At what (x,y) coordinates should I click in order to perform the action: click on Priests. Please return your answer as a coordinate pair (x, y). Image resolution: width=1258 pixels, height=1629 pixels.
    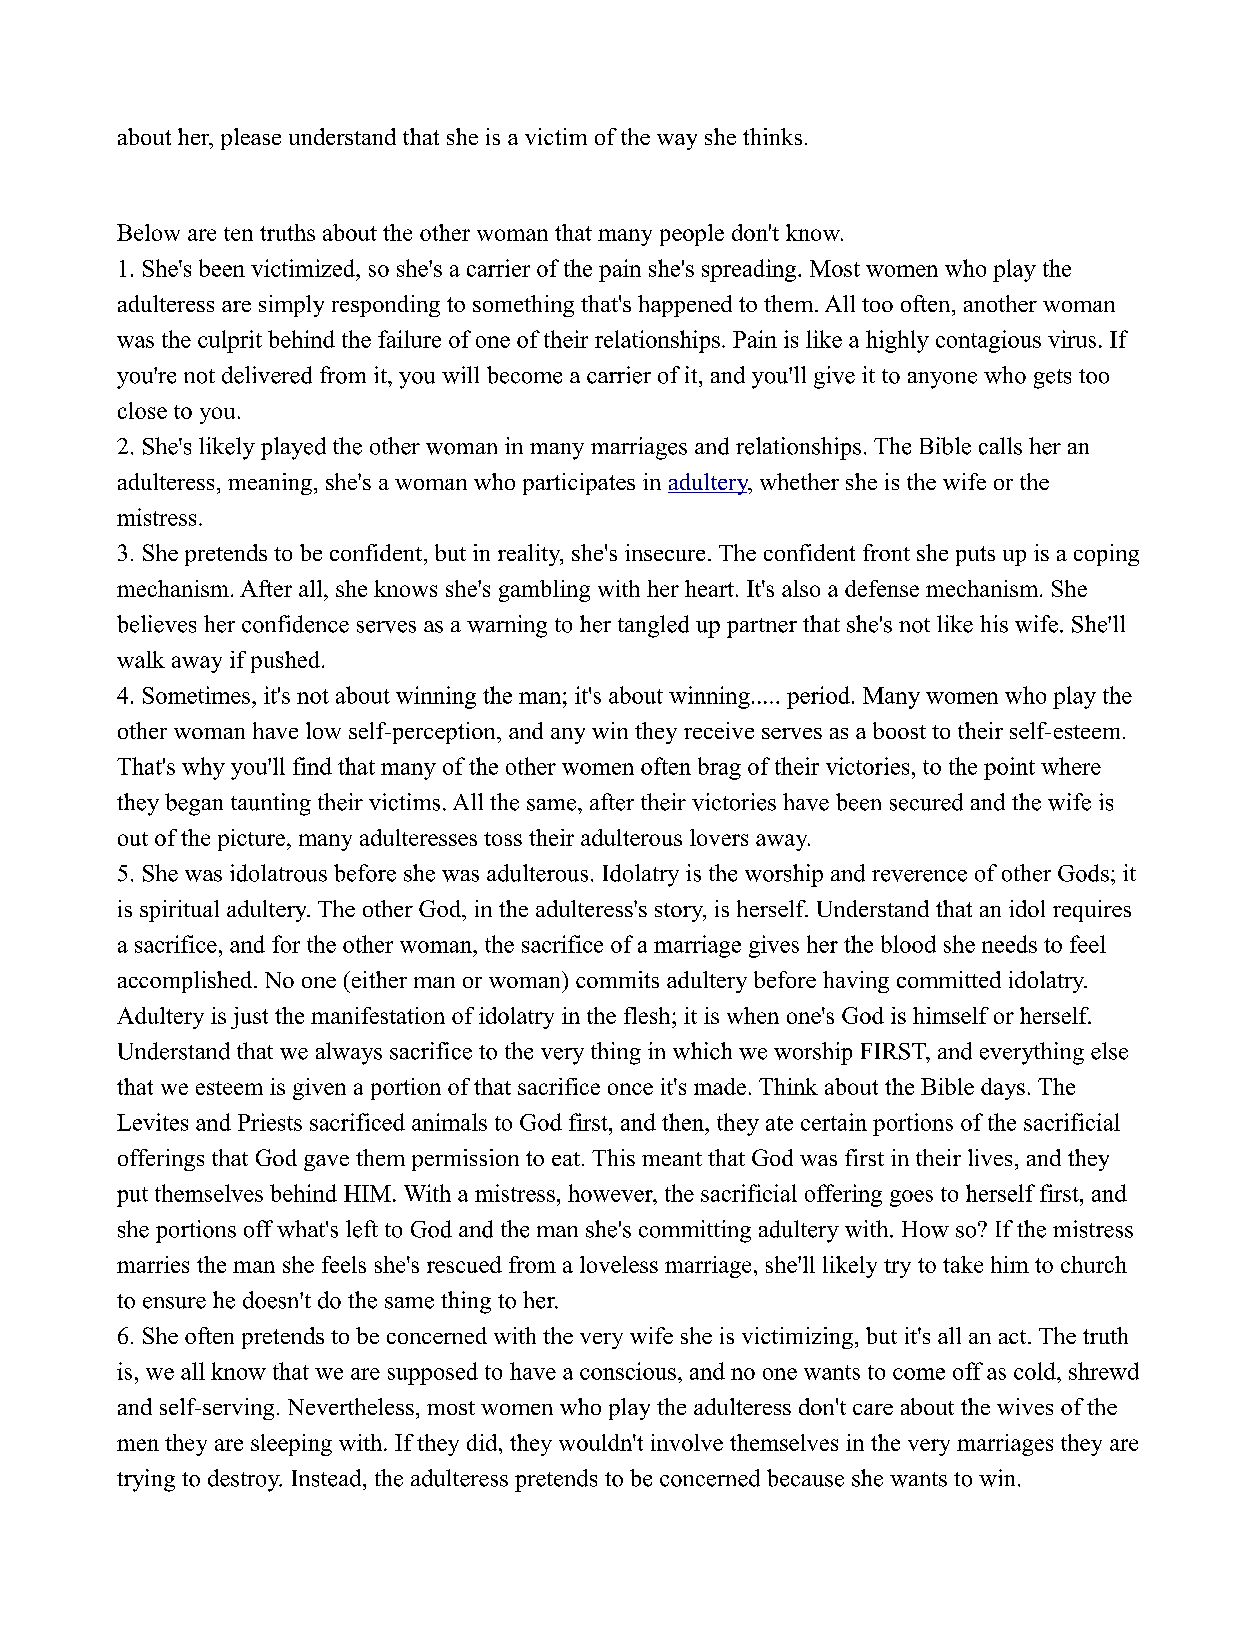
    Looking at the image, I should click on (270, 1122).
